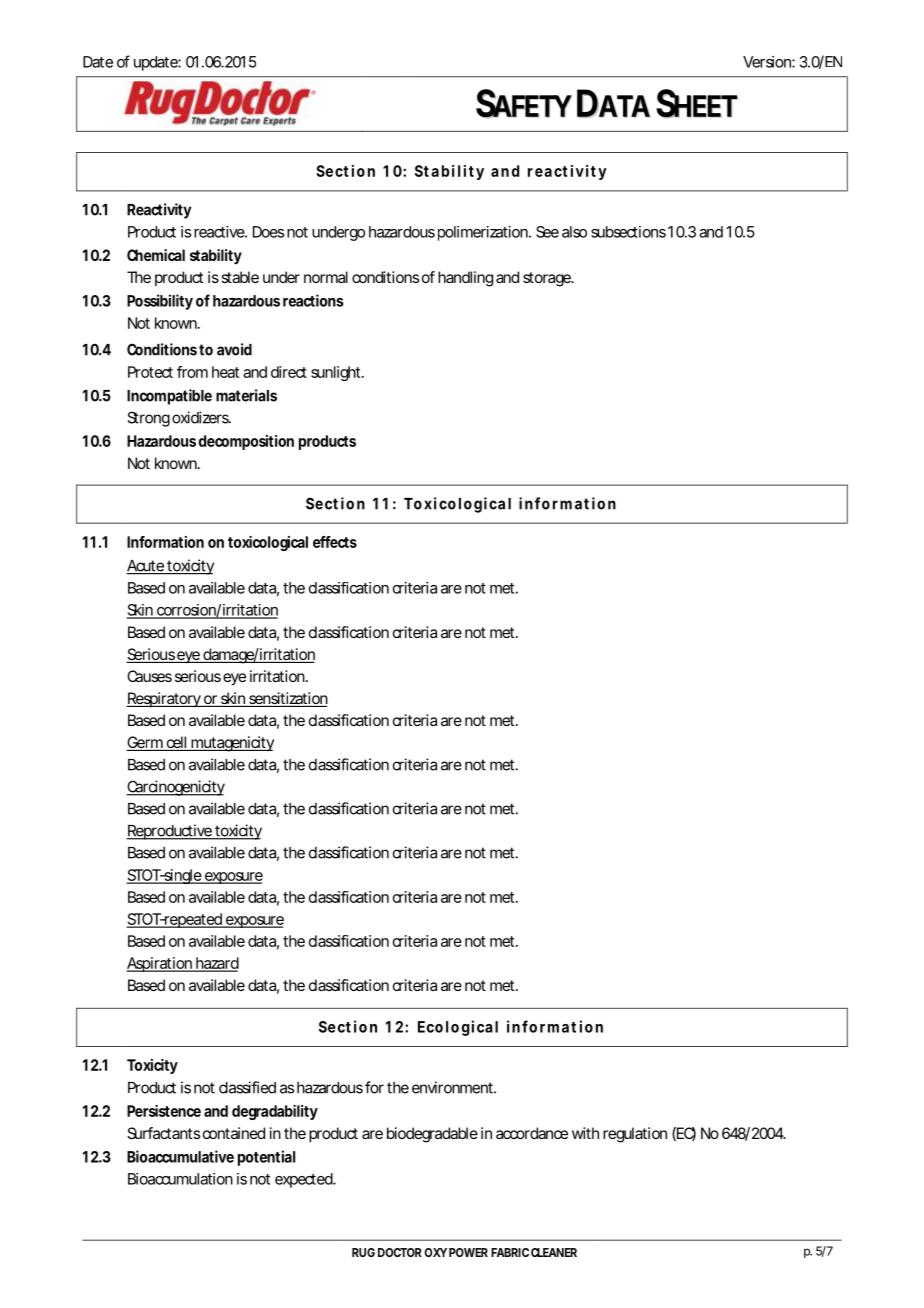 Image resolution: width=924 pixels, height=1308 pixels. Describe the element at coordinates (180, 1156) in the screenshot. I see `Bioaccumulative` at that location.
